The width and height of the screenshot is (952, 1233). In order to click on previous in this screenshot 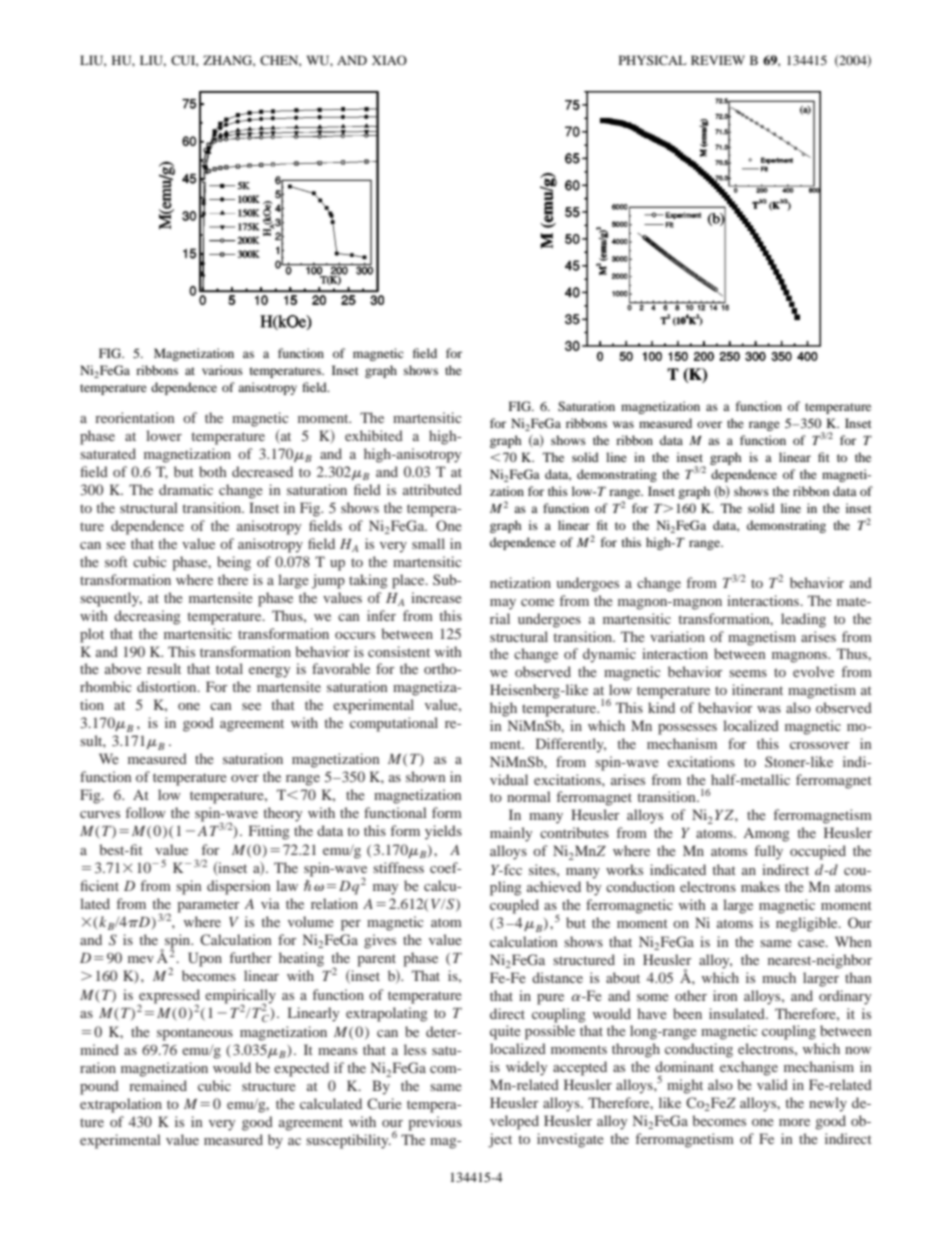, I will do `click(435, 1123)`.
